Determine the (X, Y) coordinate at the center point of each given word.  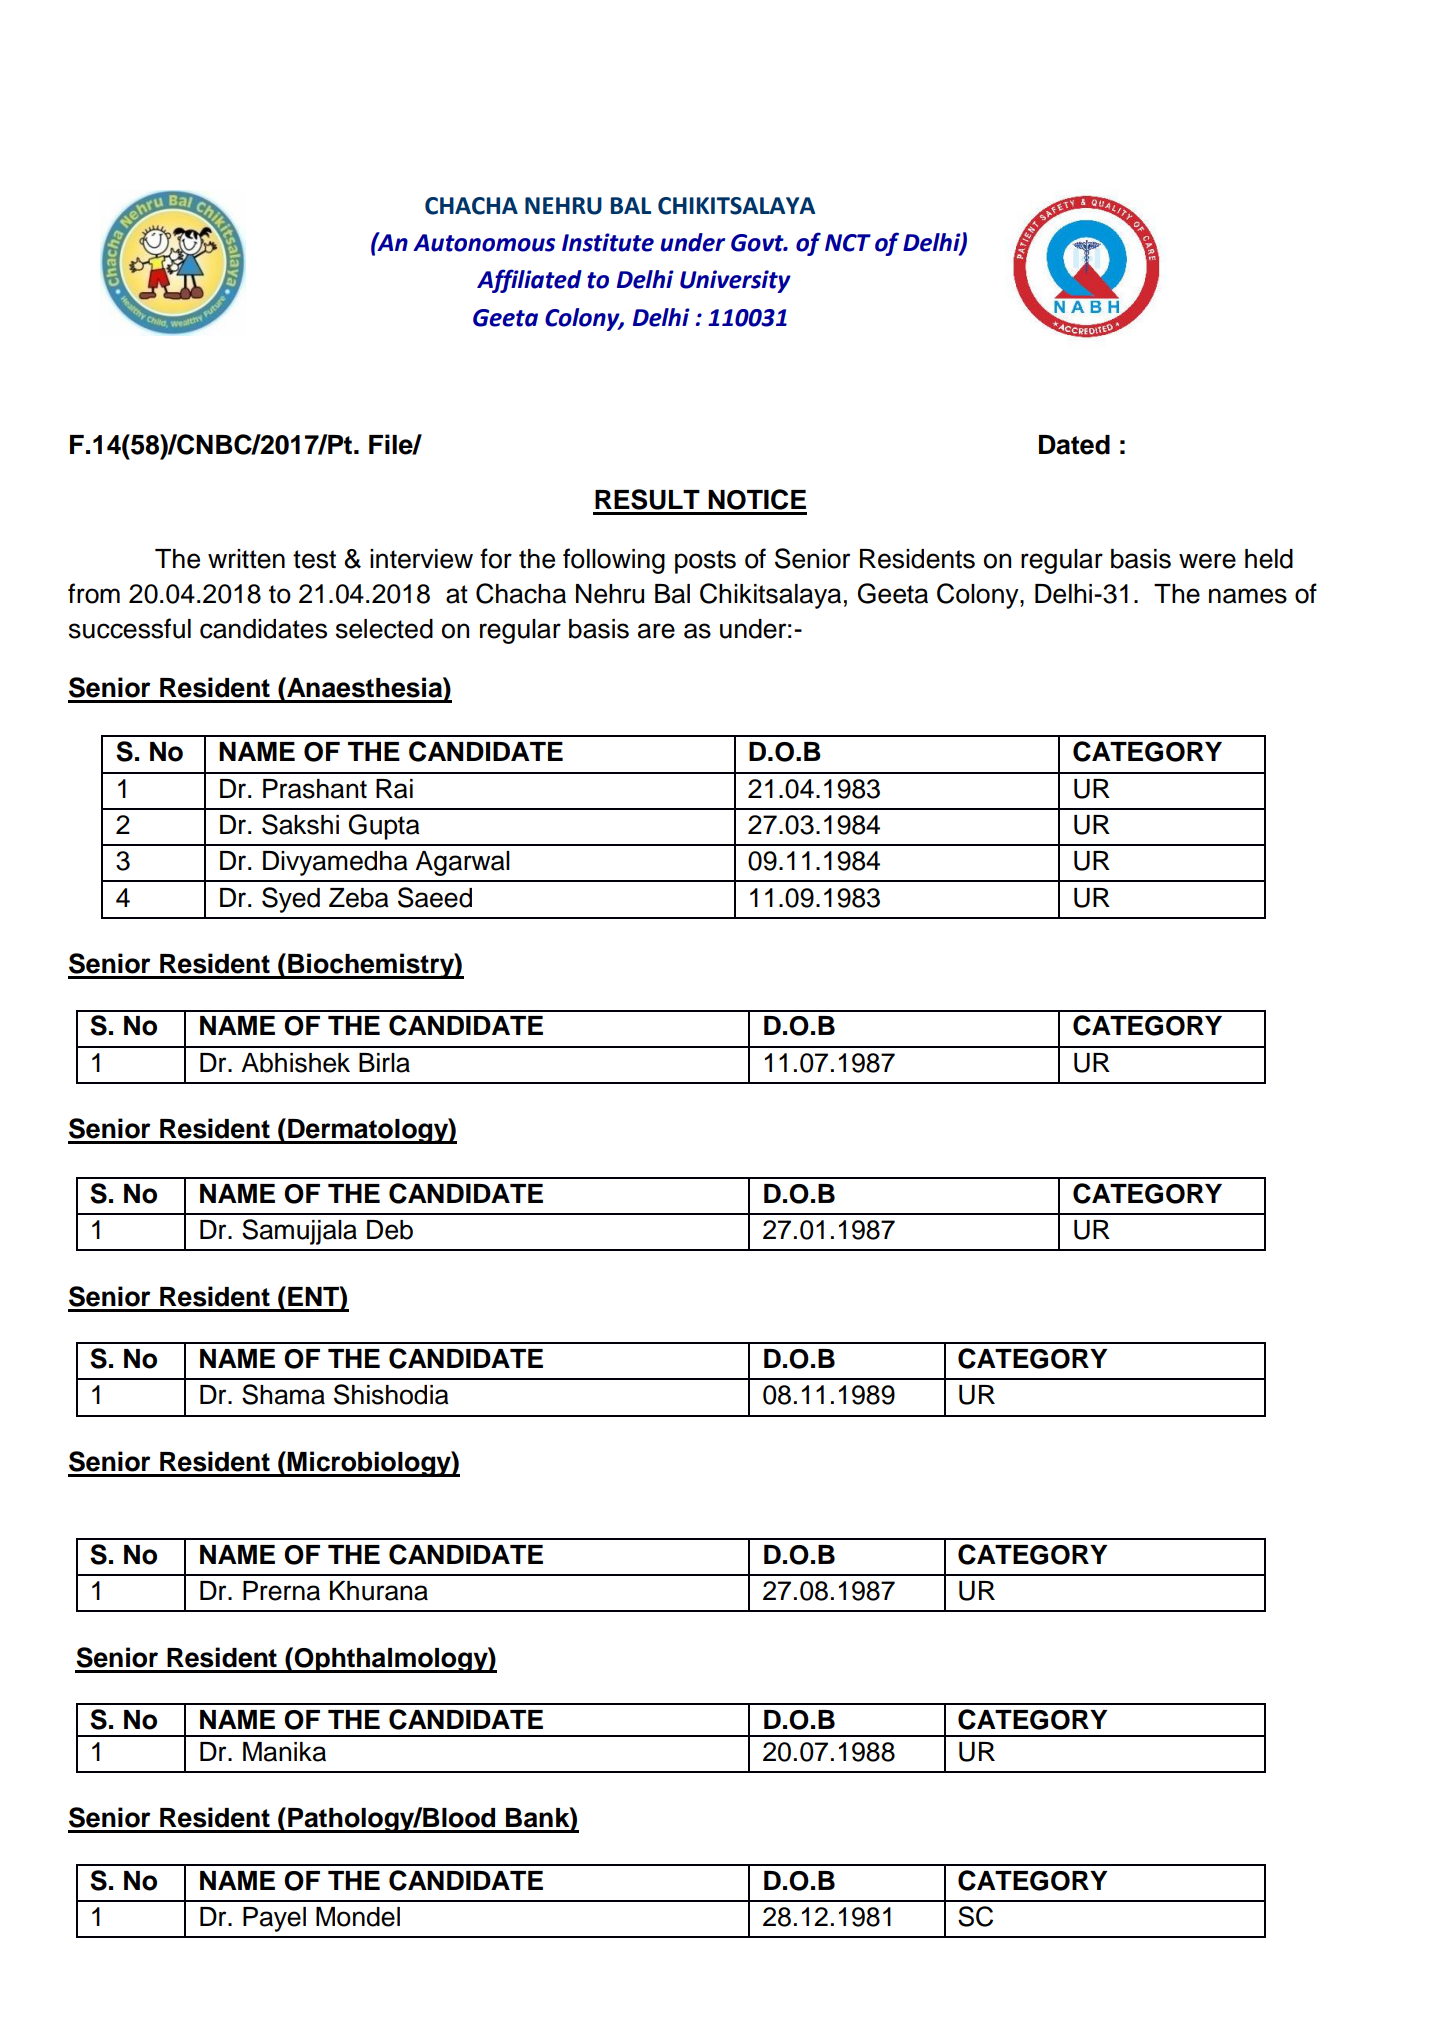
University (735, 281)
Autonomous (484, 243)
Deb (390, 1230)
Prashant (315, 789)
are (656, 631)
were (1207, 561)
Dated (1074, 445)
